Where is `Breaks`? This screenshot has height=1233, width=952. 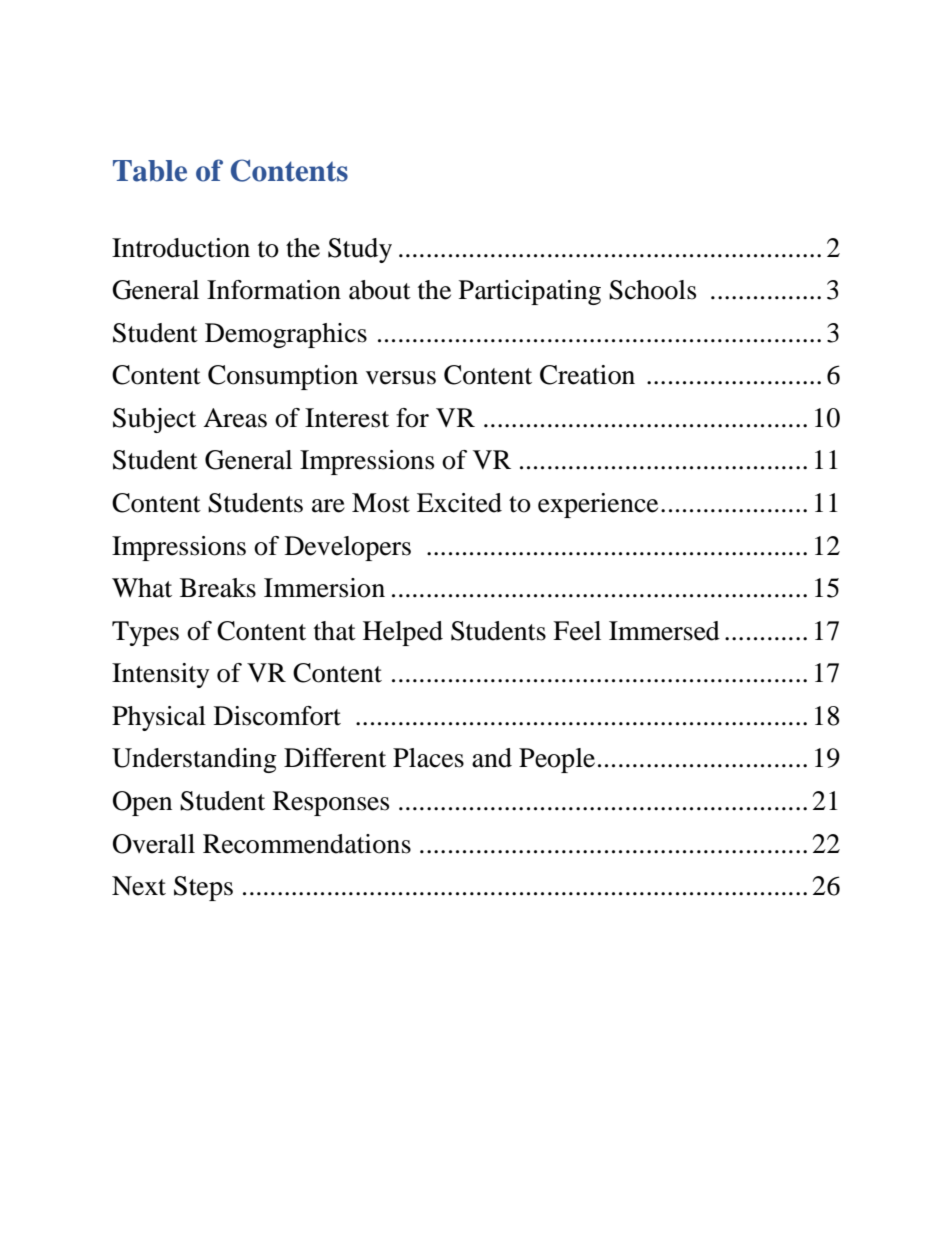 Breaks is located at coordinates (218, 588).
